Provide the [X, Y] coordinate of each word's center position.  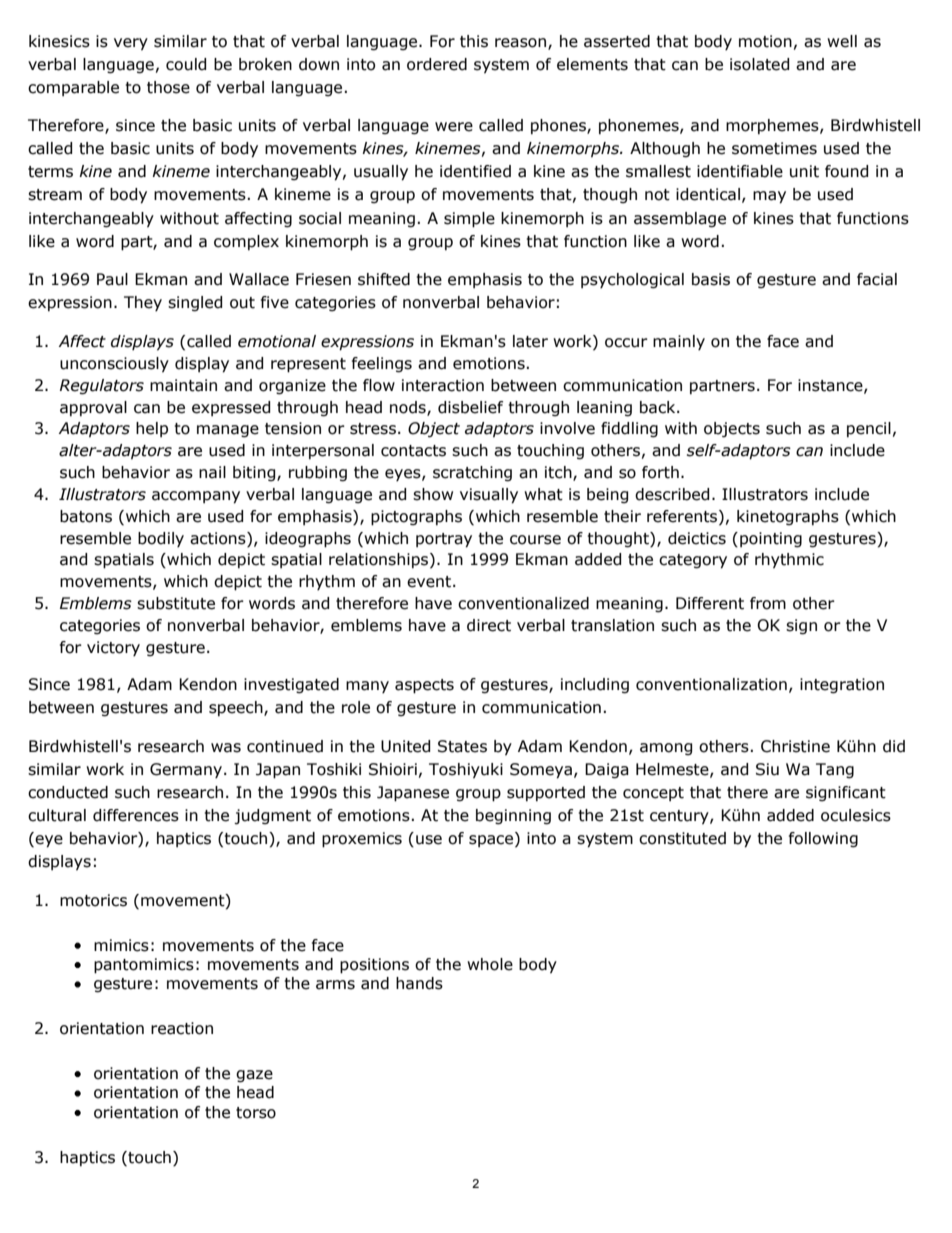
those [168, 87]
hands [419, 983]
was [226, 748]
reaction [182, 1028]
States [462, 746]
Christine [795, 746]
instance [831, 386]
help [152, 429]
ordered [437, 64]
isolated [759, 64]
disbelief [470, 407]
